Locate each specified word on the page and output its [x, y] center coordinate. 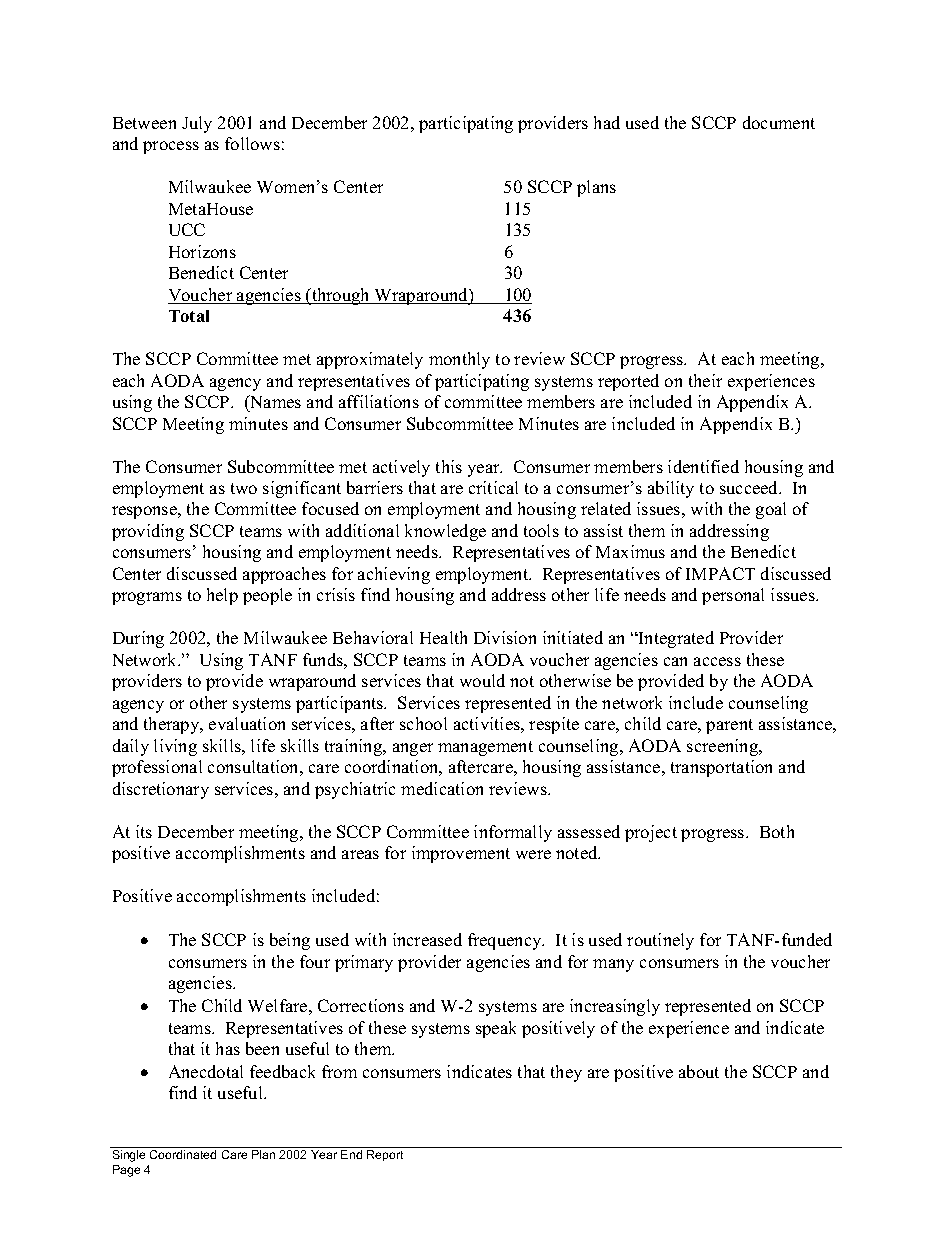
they [566, 1073]
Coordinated [183, 1154]
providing [148, 532]
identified [703, 466]
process [171, 147]
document [779, 122]
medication [442, 788]
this [449, 466]
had [607, 122]
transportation [721, 768]
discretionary [161, 790]
